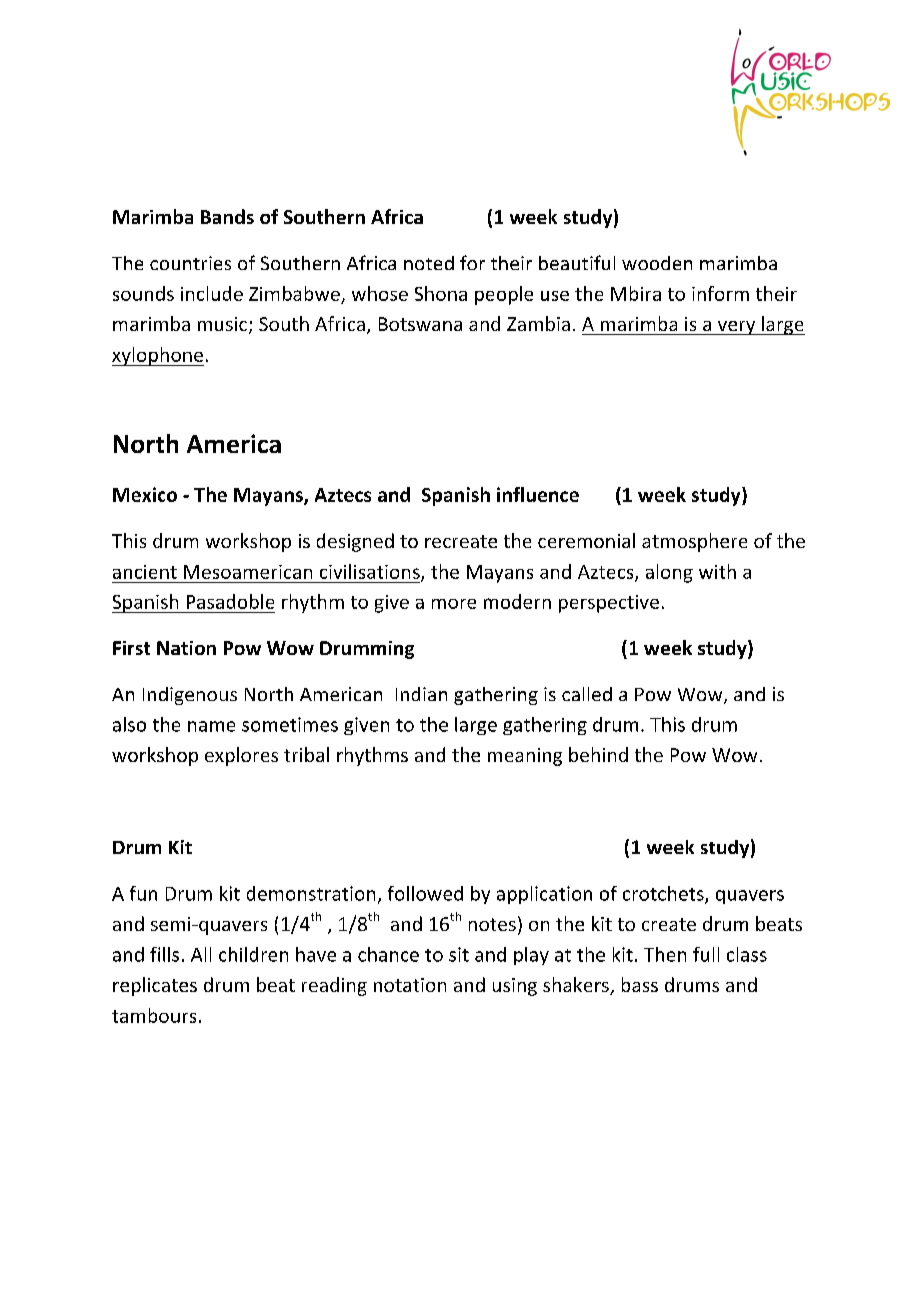 Image resolution: width=924 pixels, height=1308 pixels. I want to click on wooden, so click(657, 263).
